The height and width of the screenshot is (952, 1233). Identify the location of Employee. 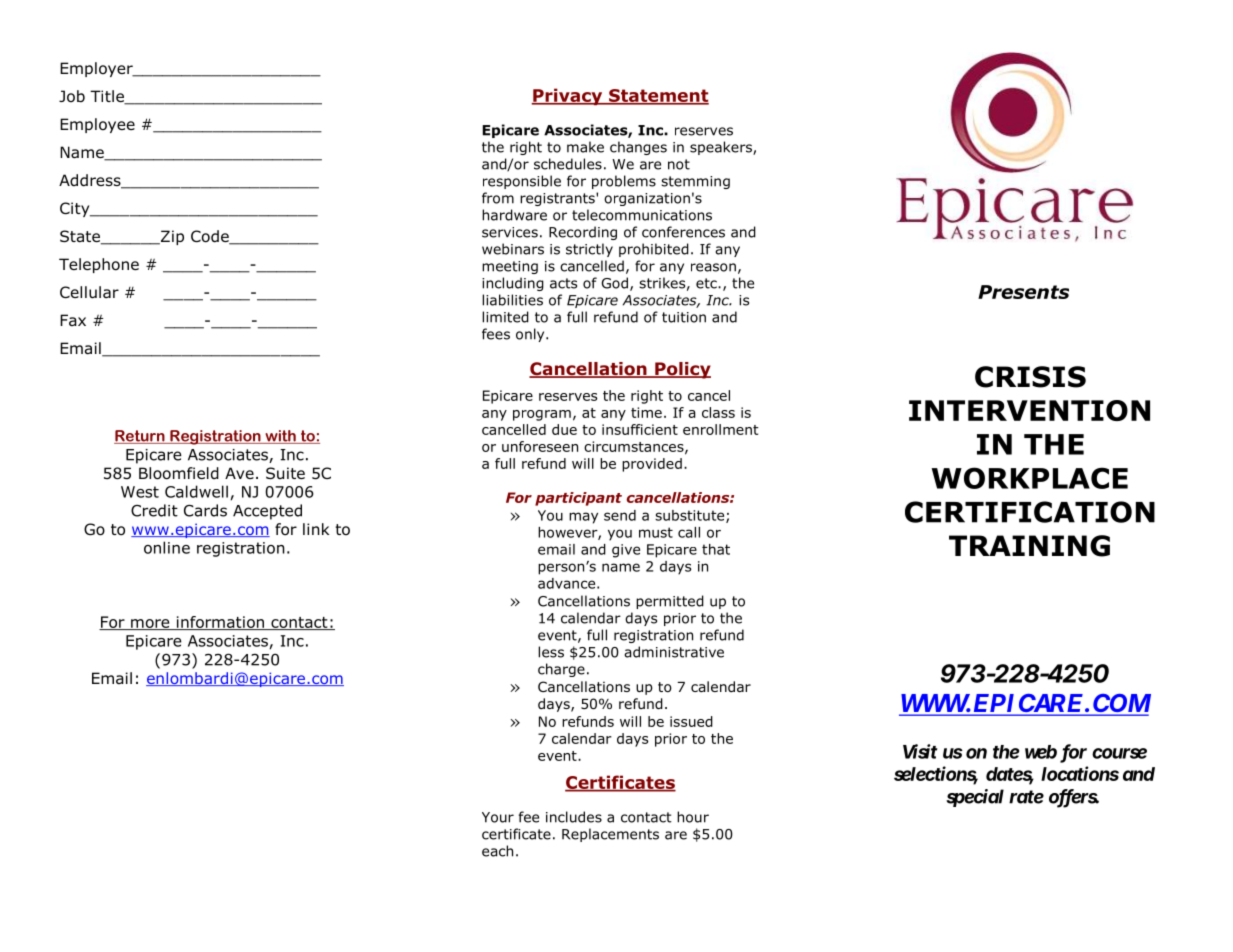
(97, 125).
